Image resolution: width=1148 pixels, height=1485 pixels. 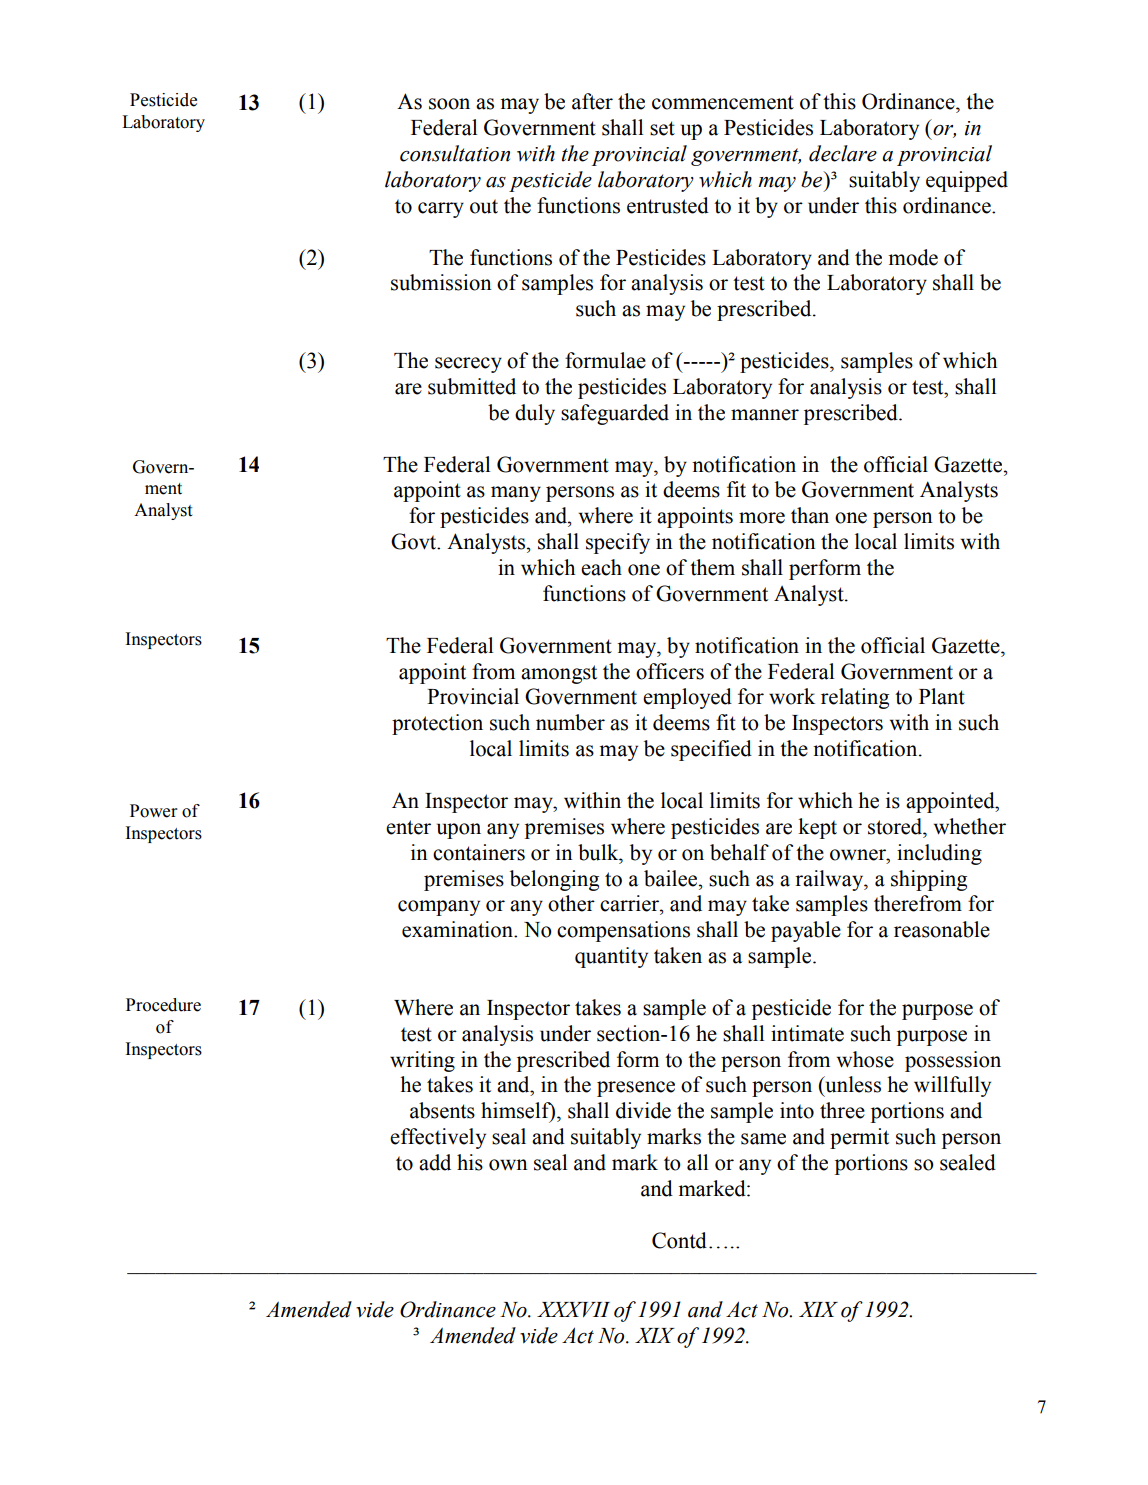 I want to click on intimate, so click(x=807, y=1033).
